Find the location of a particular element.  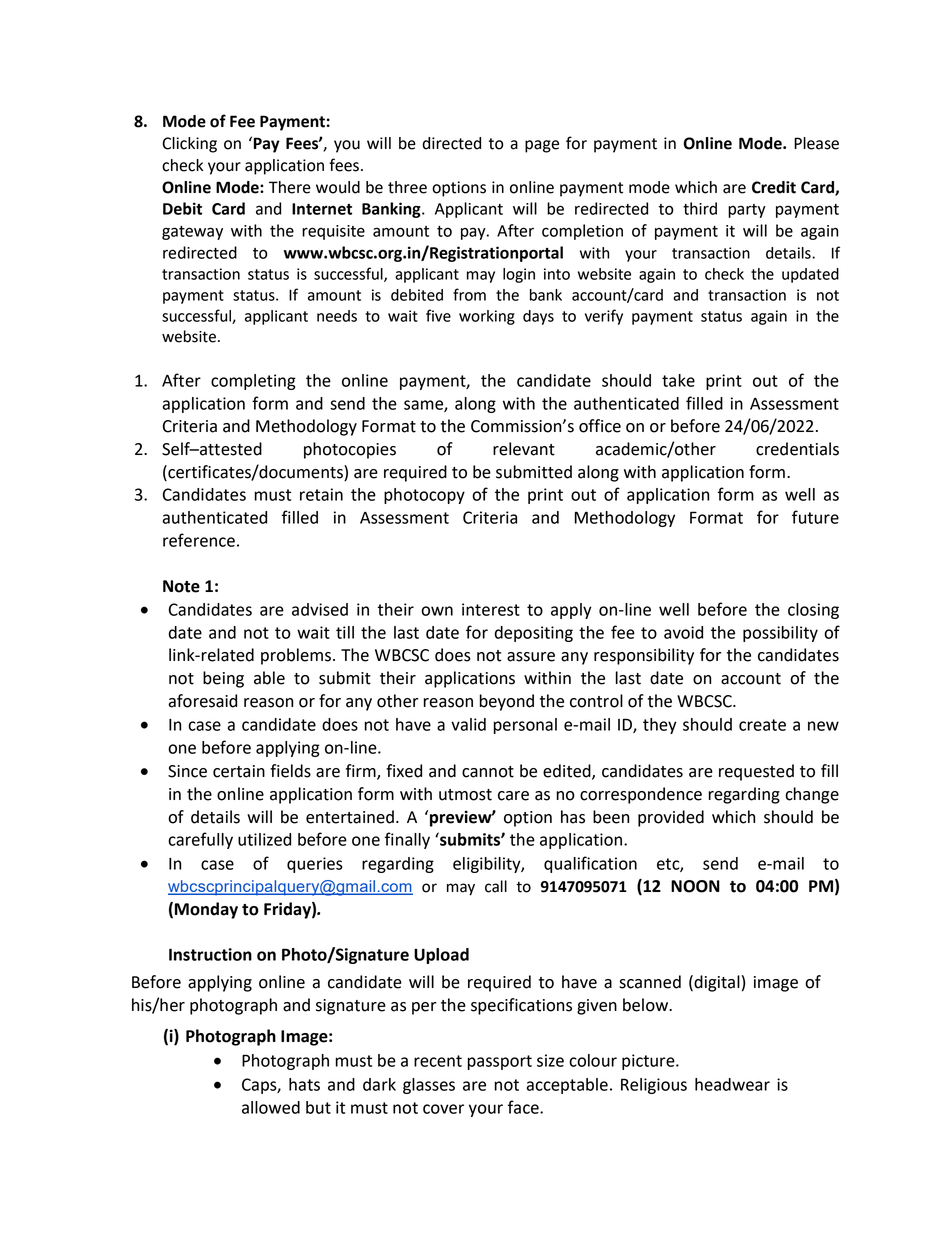

relevant is located at coordinates (524, 449).
